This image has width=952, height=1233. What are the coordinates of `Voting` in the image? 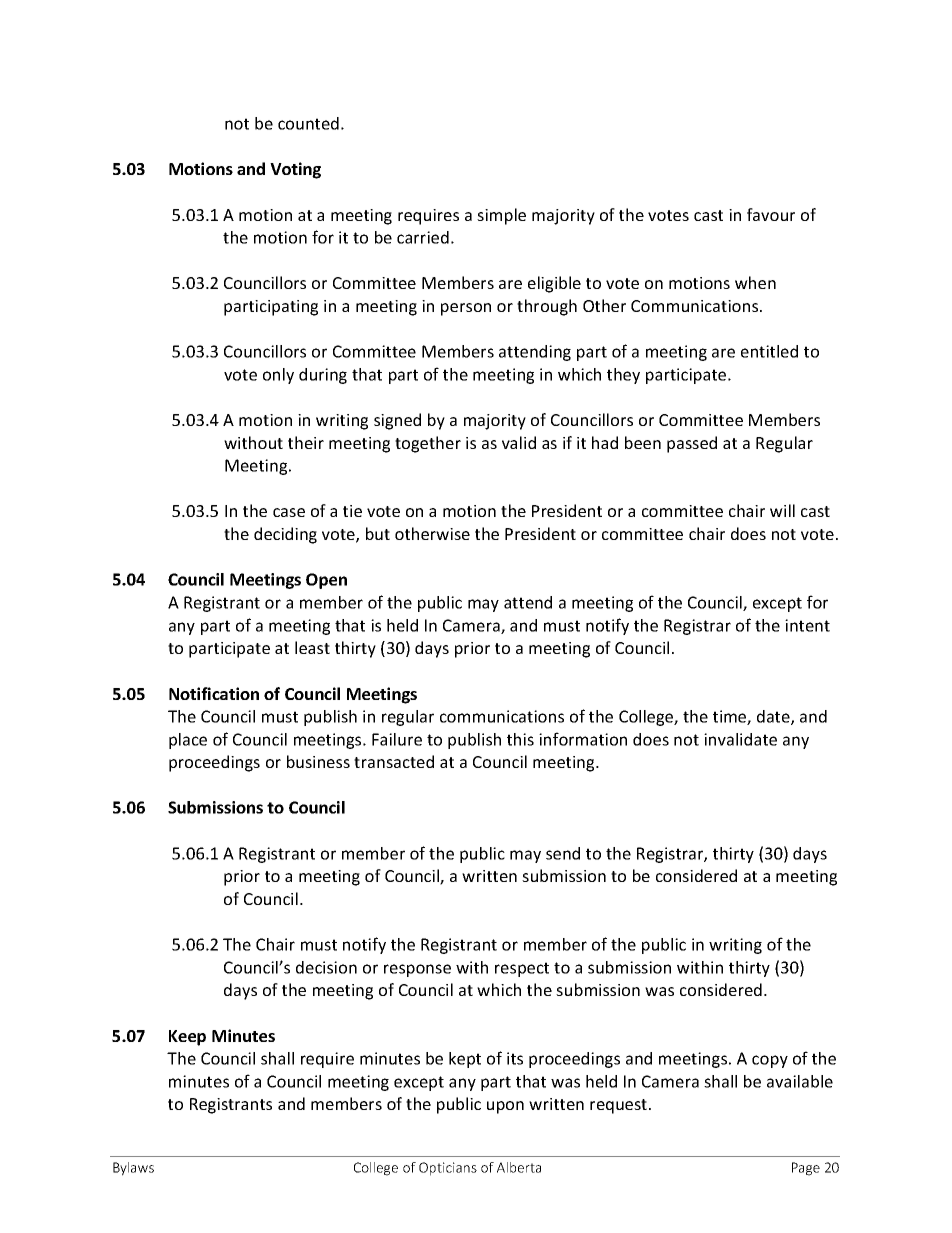 It's located at (295, 170).
